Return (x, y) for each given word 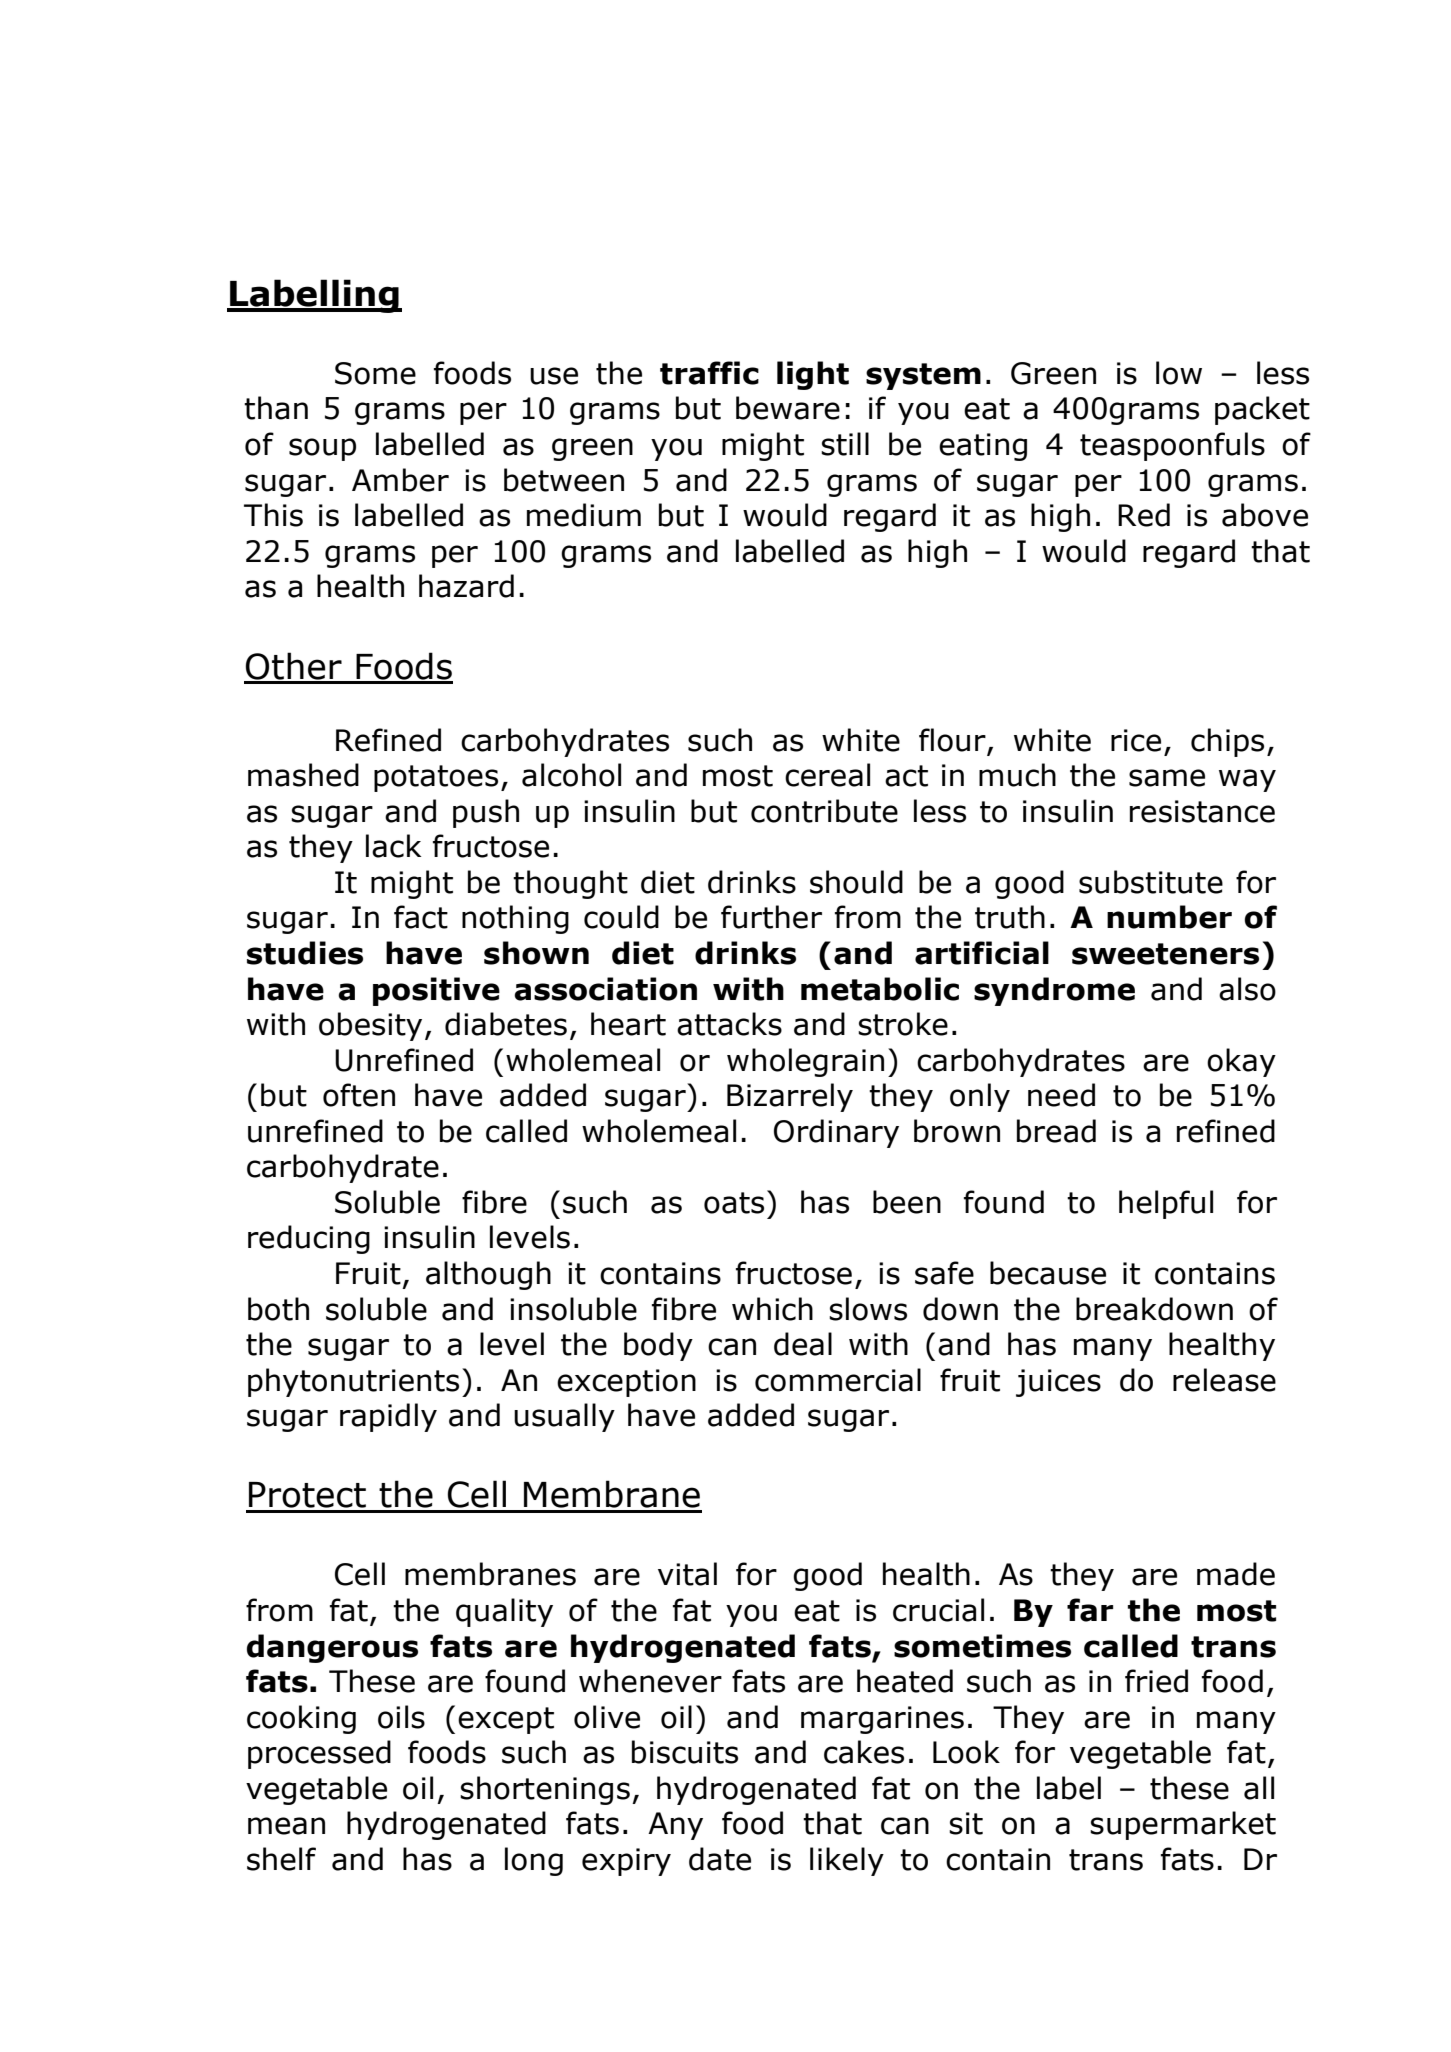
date (720, 1859)
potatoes (436, 778)
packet (1262, 410)
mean (286, 1826)
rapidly (388, 1417)
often (359, 1095)
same (1167, 778)
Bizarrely (790, 1097)
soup (322, 449)
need (1061, 1095)
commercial (838, 1380)
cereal (827, 775)
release (1224, 1380)
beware (788, 408)
